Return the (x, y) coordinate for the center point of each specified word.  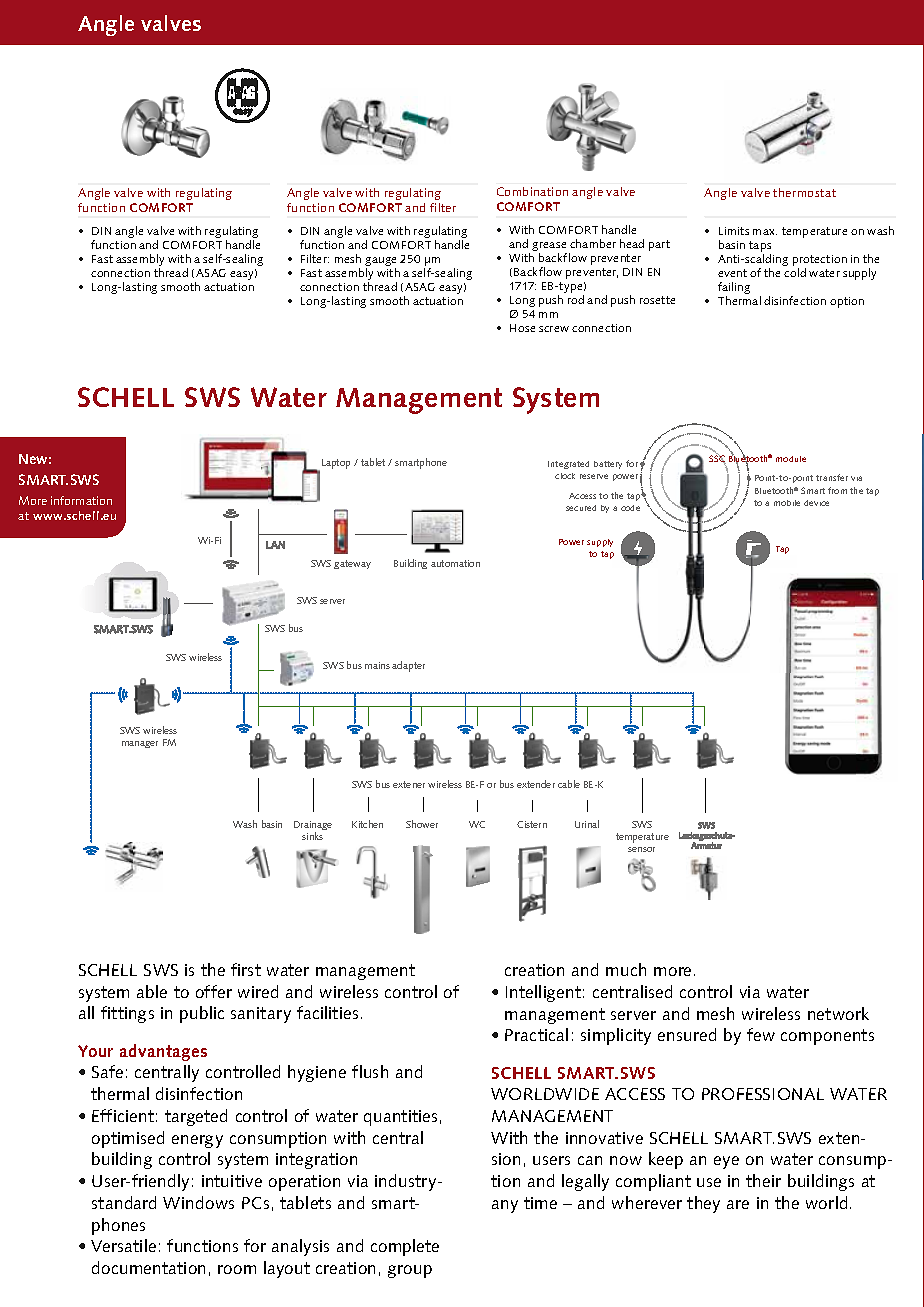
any (505, 1206)
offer (214, 991)
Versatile (123, 1245)
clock (565, 476)
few (761, 1034)
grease (549, 248)
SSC (717, 459)
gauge (380, 263)
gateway (352, 564)
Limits (734, 231)
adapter (408, 666)
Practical (536, 1034)
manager (140, 744)
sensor (641, 849)
